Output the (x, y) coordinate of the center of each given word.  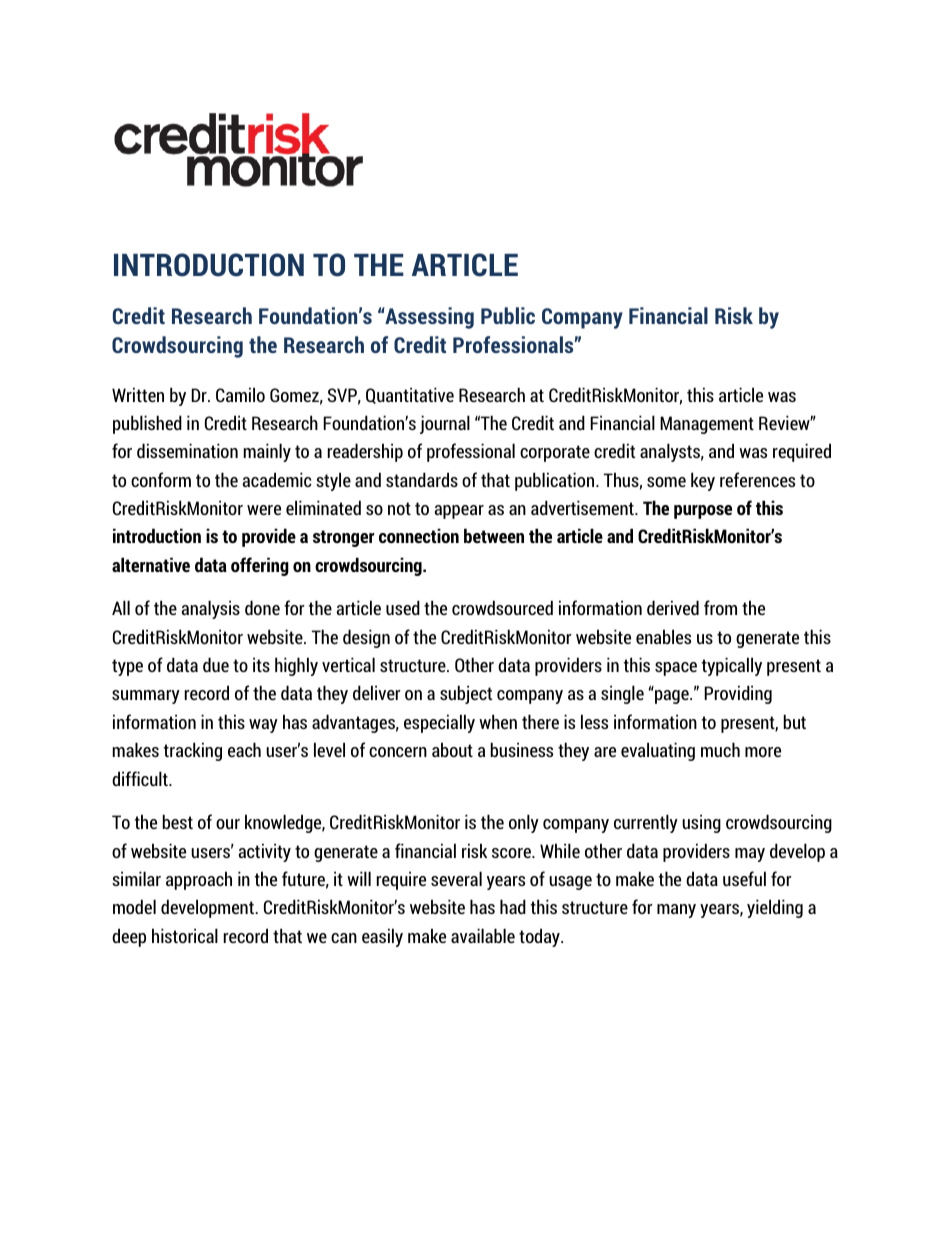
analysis (211, 609)
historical (185, 935)
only (524, 823)
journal (445, 424)
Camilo (240, 394)
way (263, 726)
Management (707, 425)
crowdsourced (502, 607)
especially (439, 723)
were (264, 510)
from (720, 607)
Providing (738, 694)
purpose (703, 512)
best (178, 821)
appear (459, 512)
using (701, 823)
